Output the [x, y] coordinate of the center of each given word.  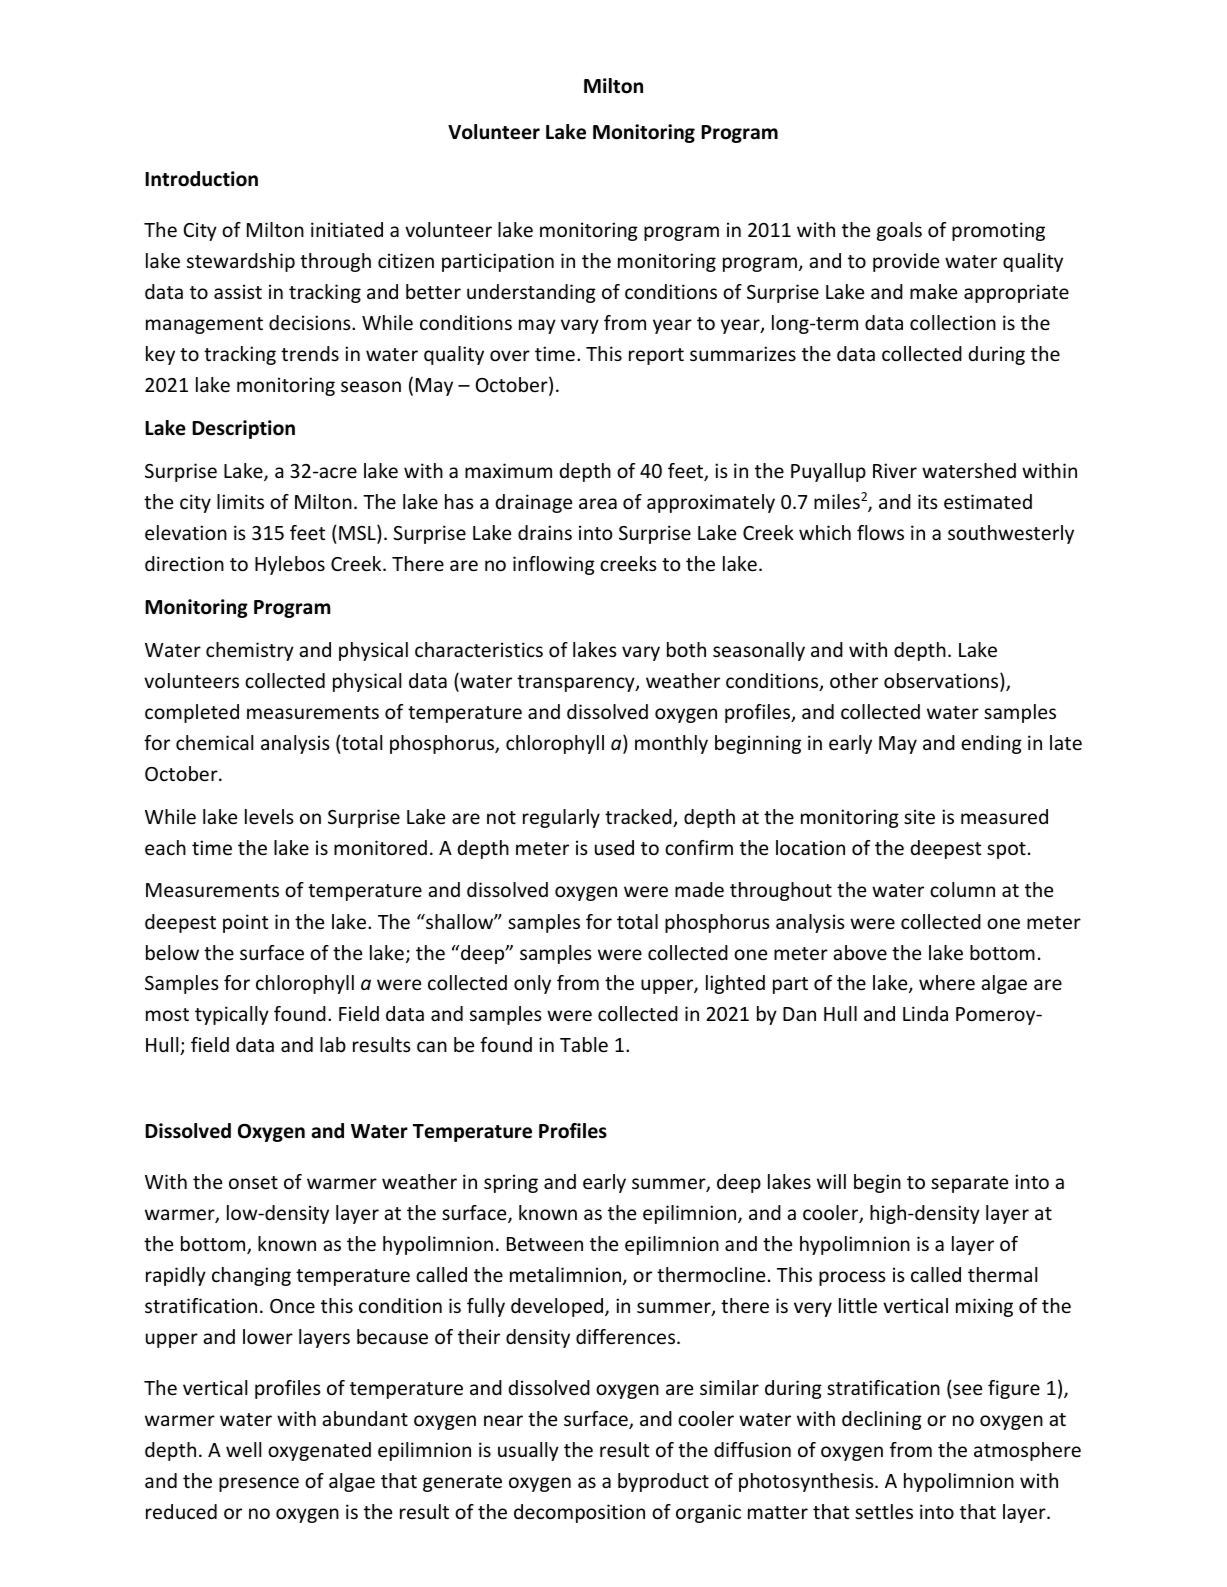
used [614, 847]
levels [269, 816]
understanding [531, 293]
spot [1006, 850]
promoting [998, 231]
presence [259, 1484]
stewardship [241, 262]
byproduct [663, 1482]
